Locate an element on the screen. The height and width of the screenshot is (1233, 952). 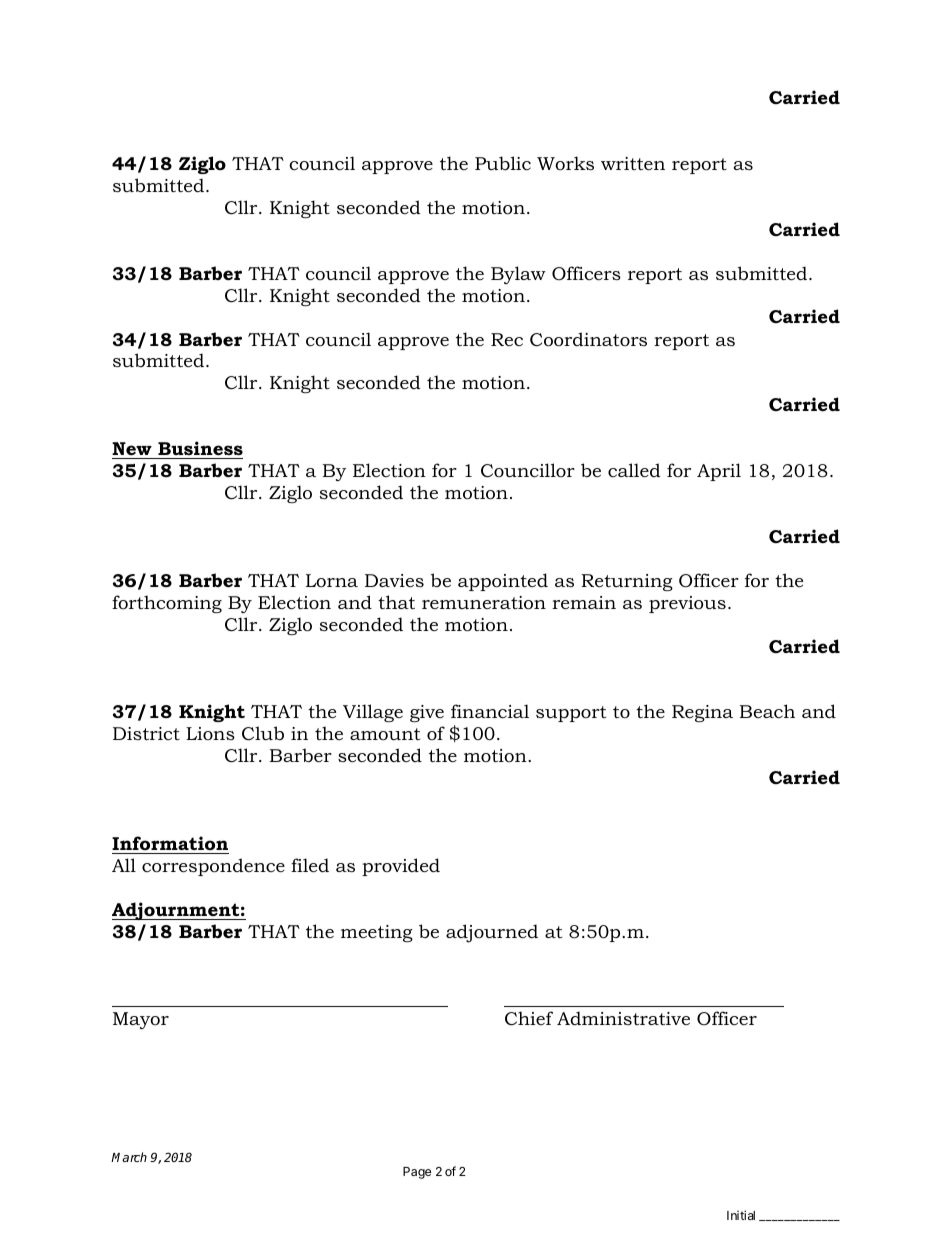
Davies is located at coordinates (394, 580).
